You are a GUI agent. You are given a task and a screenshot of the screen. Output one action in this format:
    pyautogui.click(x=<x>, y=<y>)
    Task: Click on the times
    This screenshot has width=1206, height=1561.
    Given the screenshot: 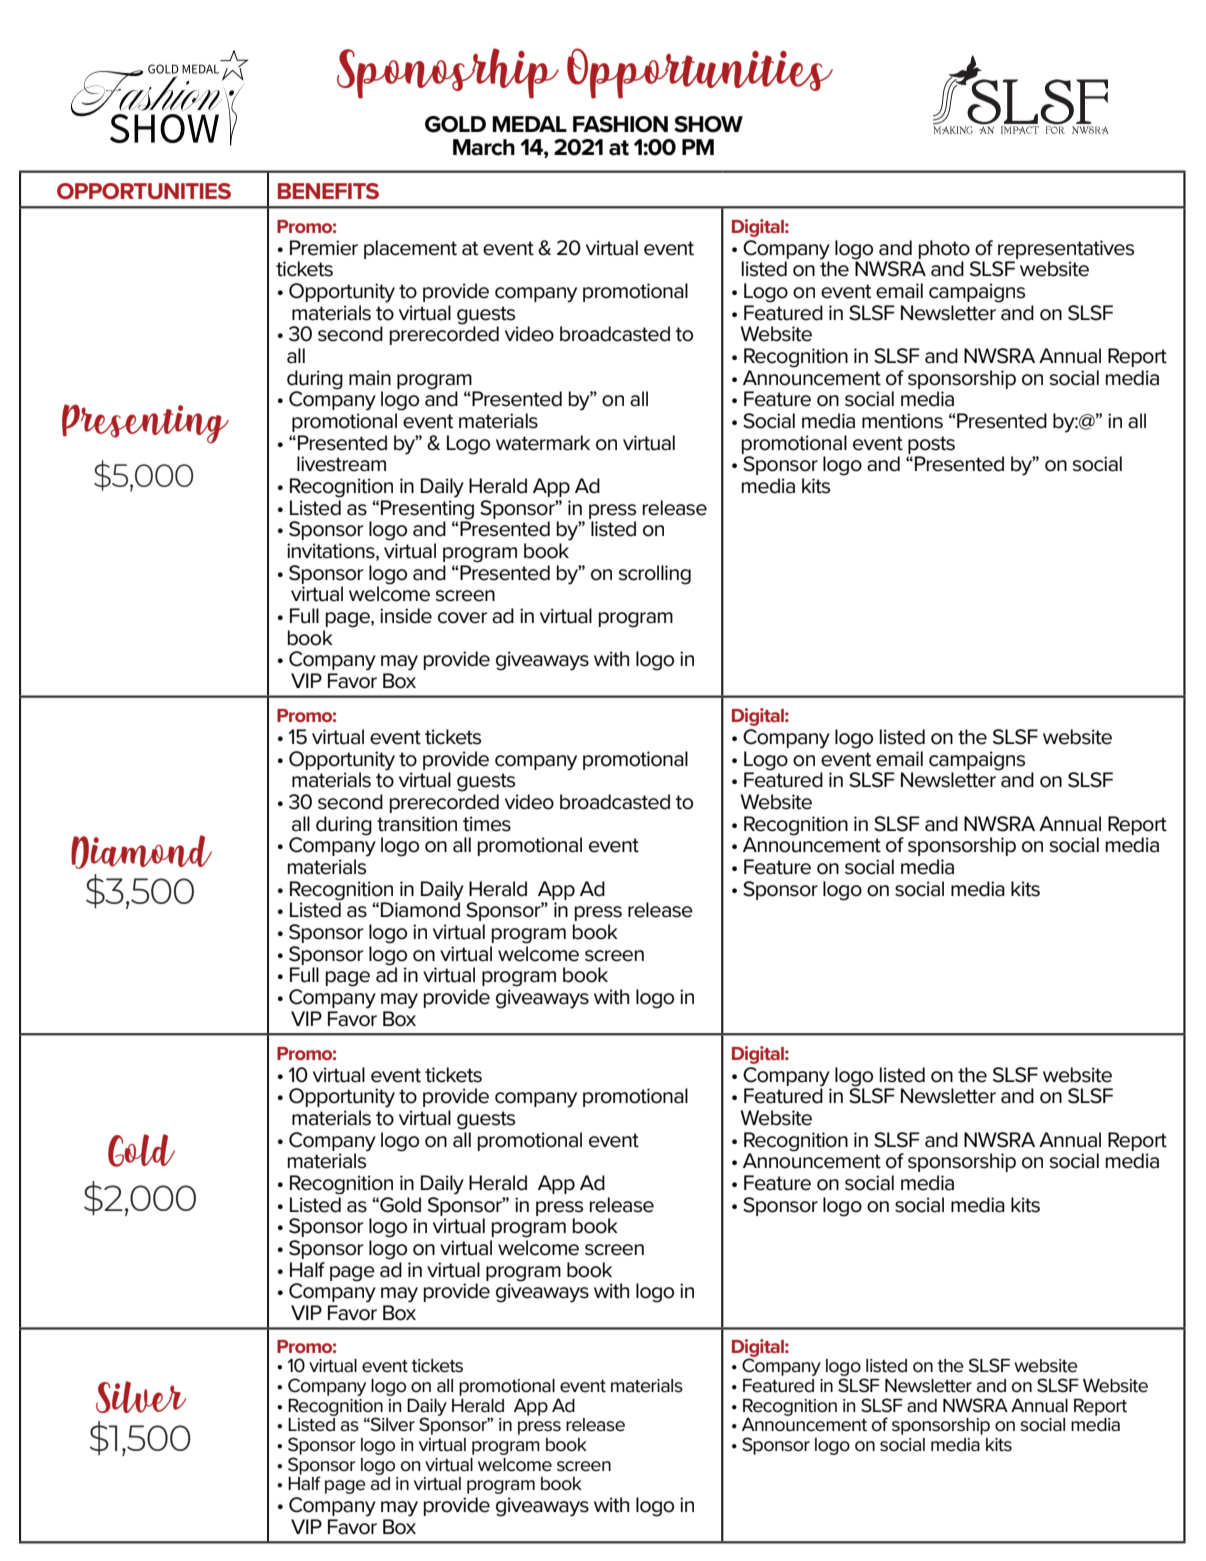 What is the action you would take?
    pyautogui.click(x=487, y=824)
